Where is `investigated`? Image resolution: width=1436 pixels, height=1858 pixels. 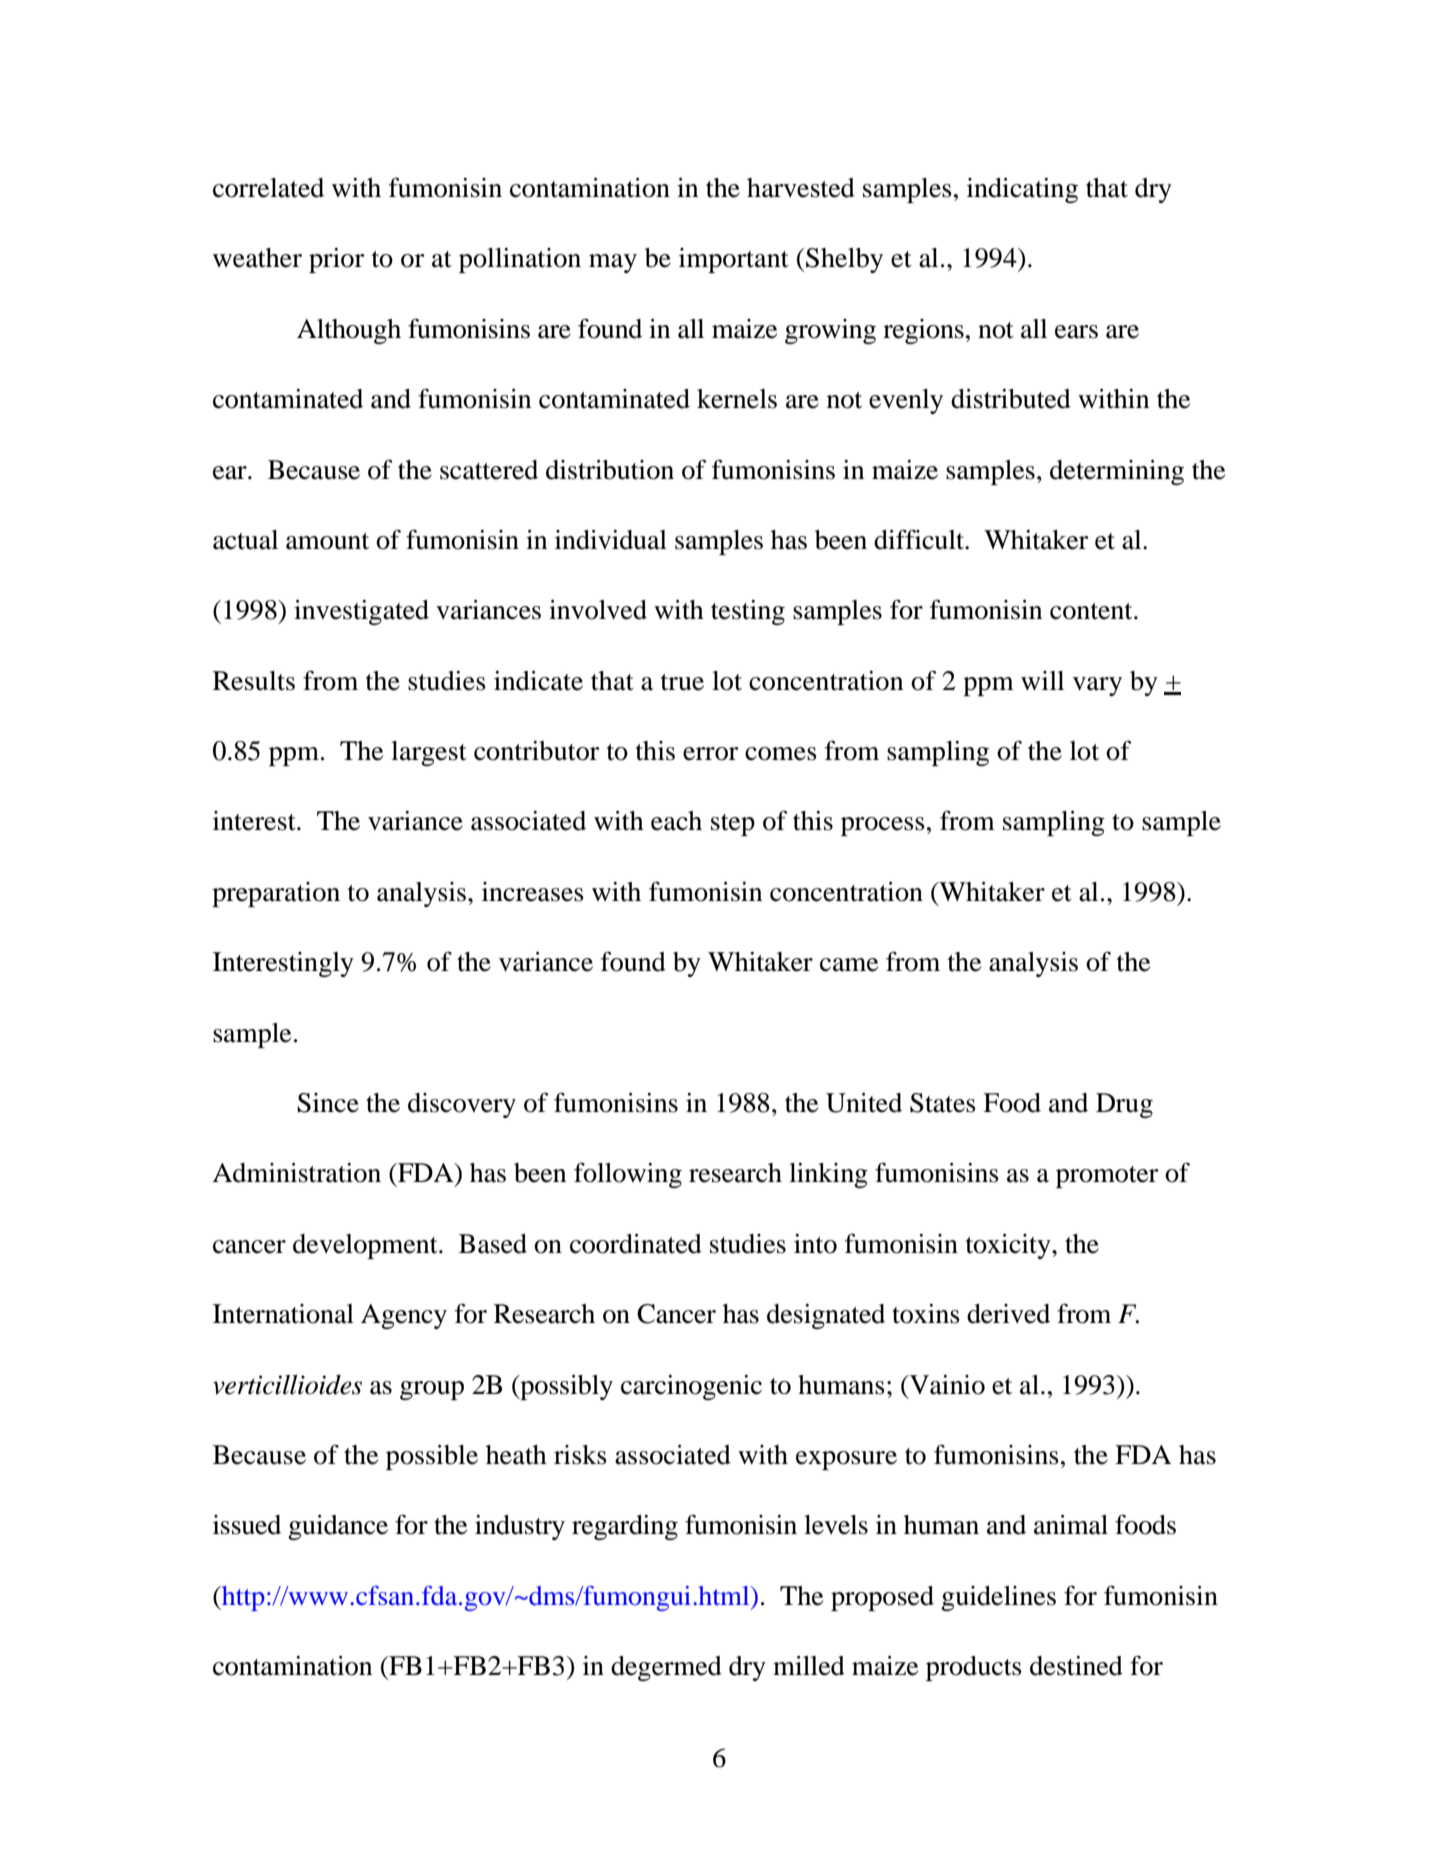
investigated is located at coordinates (361, 612).
